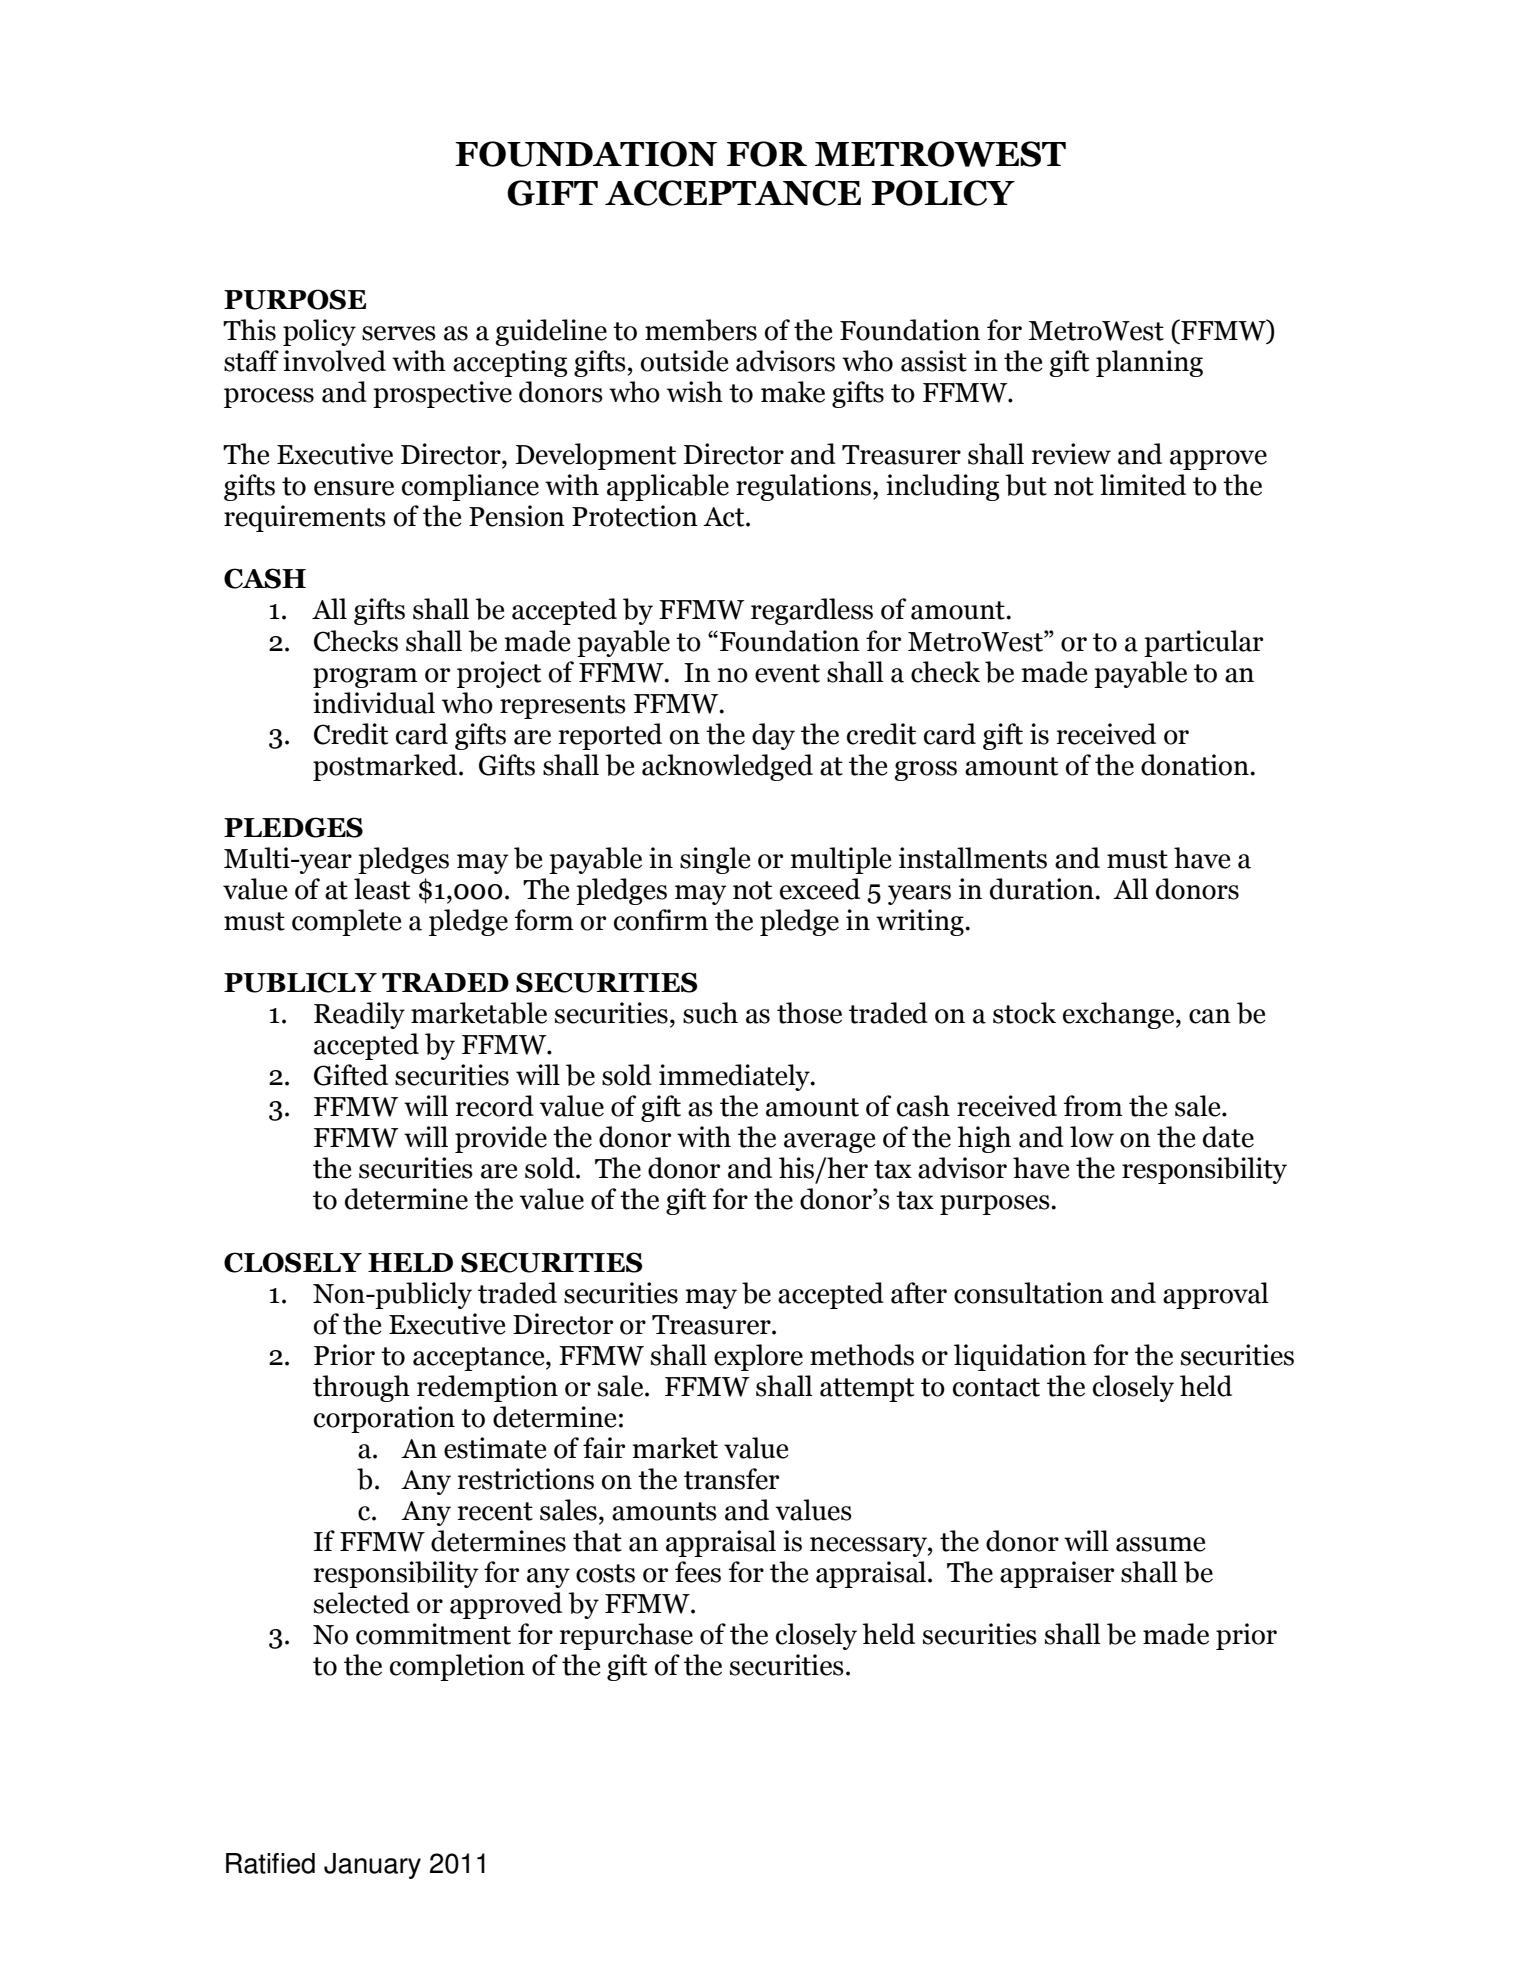 This document has width=1521, height=1968. What do you see at coordinates (1149, 363) in the document?
I see `planning` at bounding box center [1149, 363].
